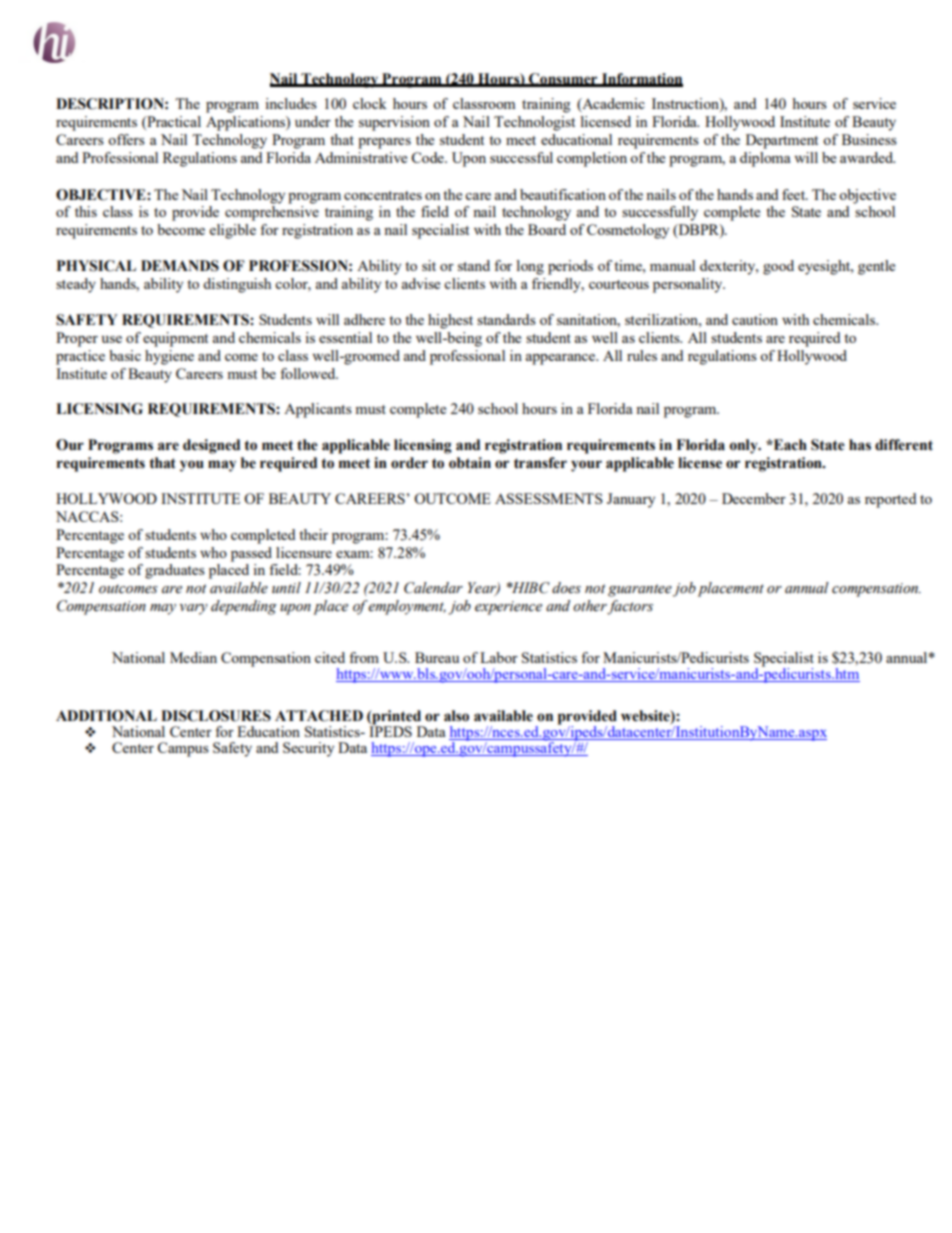 This screenshot has height=1233, width=952. I want to click on Labor, so click(499, 657).
